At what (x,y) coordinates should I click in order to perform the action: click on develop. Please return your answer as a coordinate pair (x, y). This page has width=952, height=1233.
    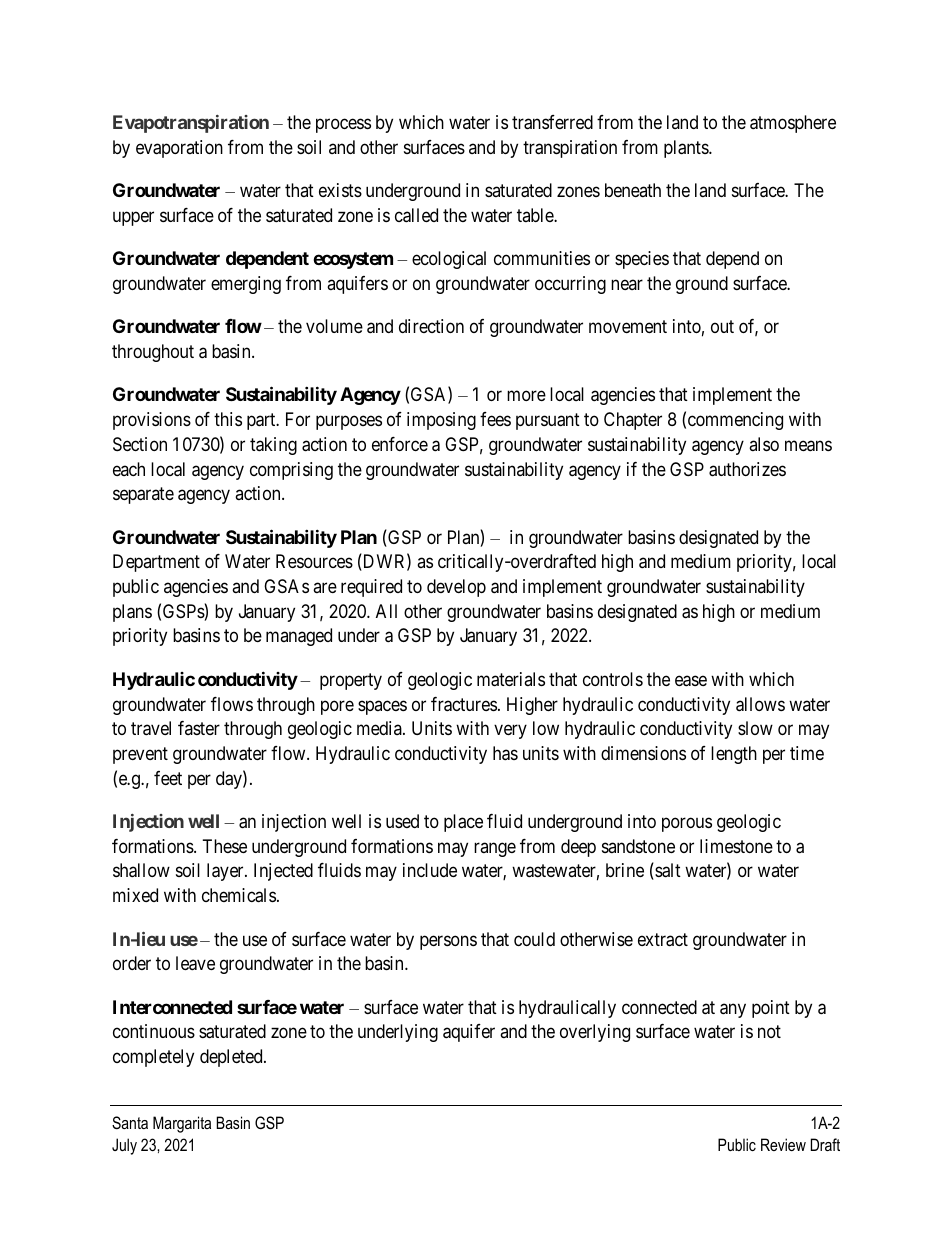
    Looking at the image, I should click on (456, 588).
